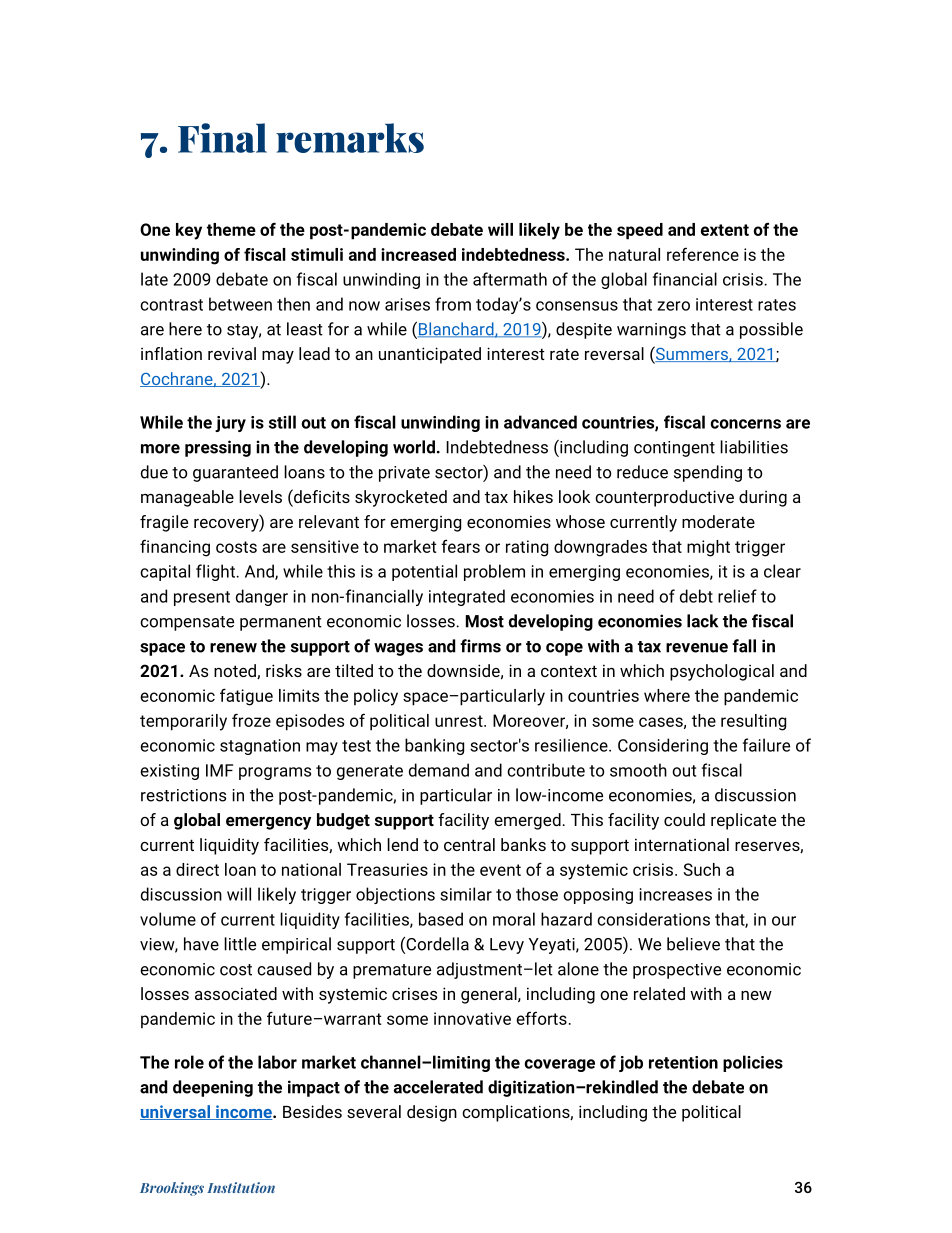 This page has height=1233, width=952. I want to click on design, so click(432, 1113).
